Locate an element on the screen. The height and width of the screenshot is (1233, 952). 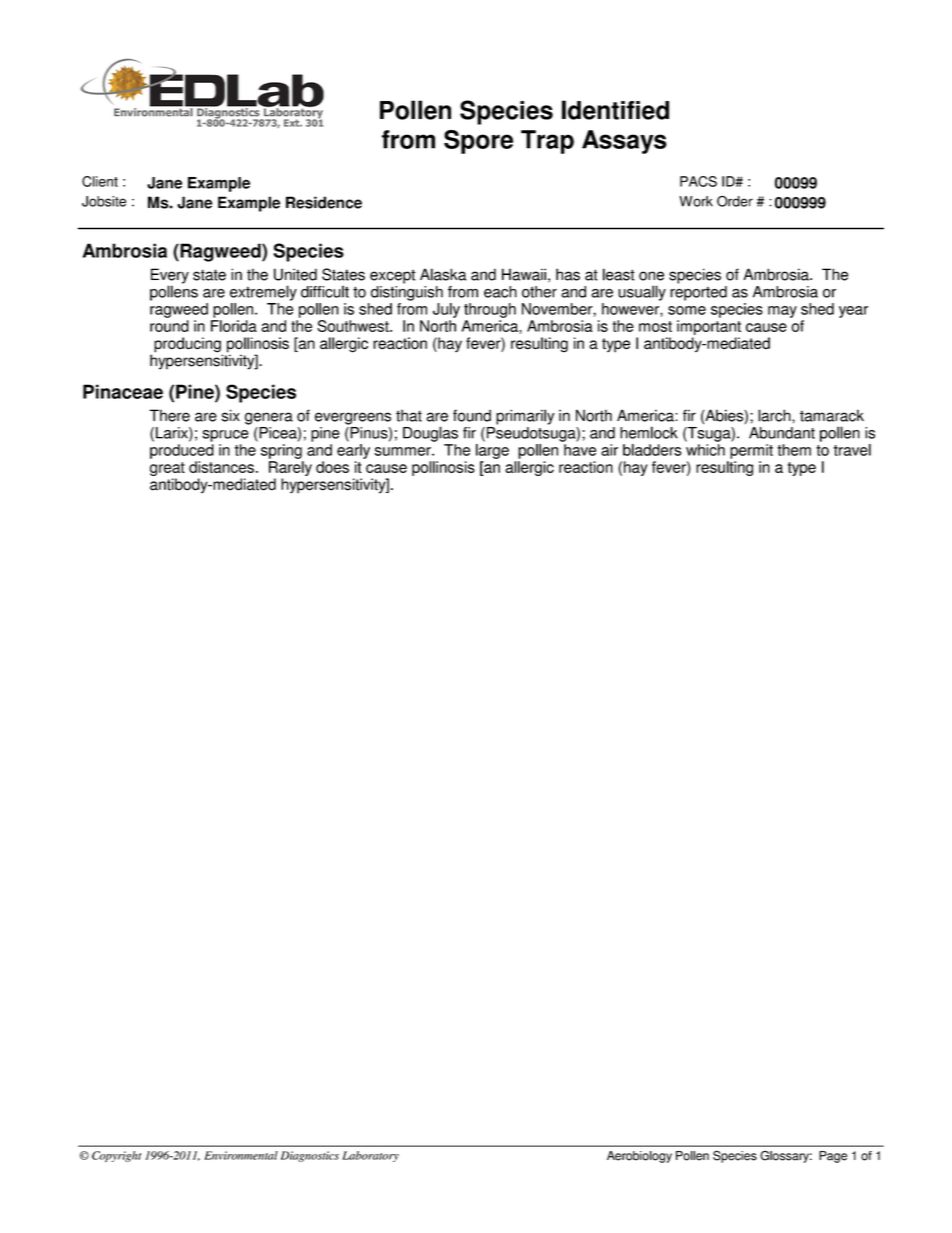
Client is located at coordinates (100, 181).
